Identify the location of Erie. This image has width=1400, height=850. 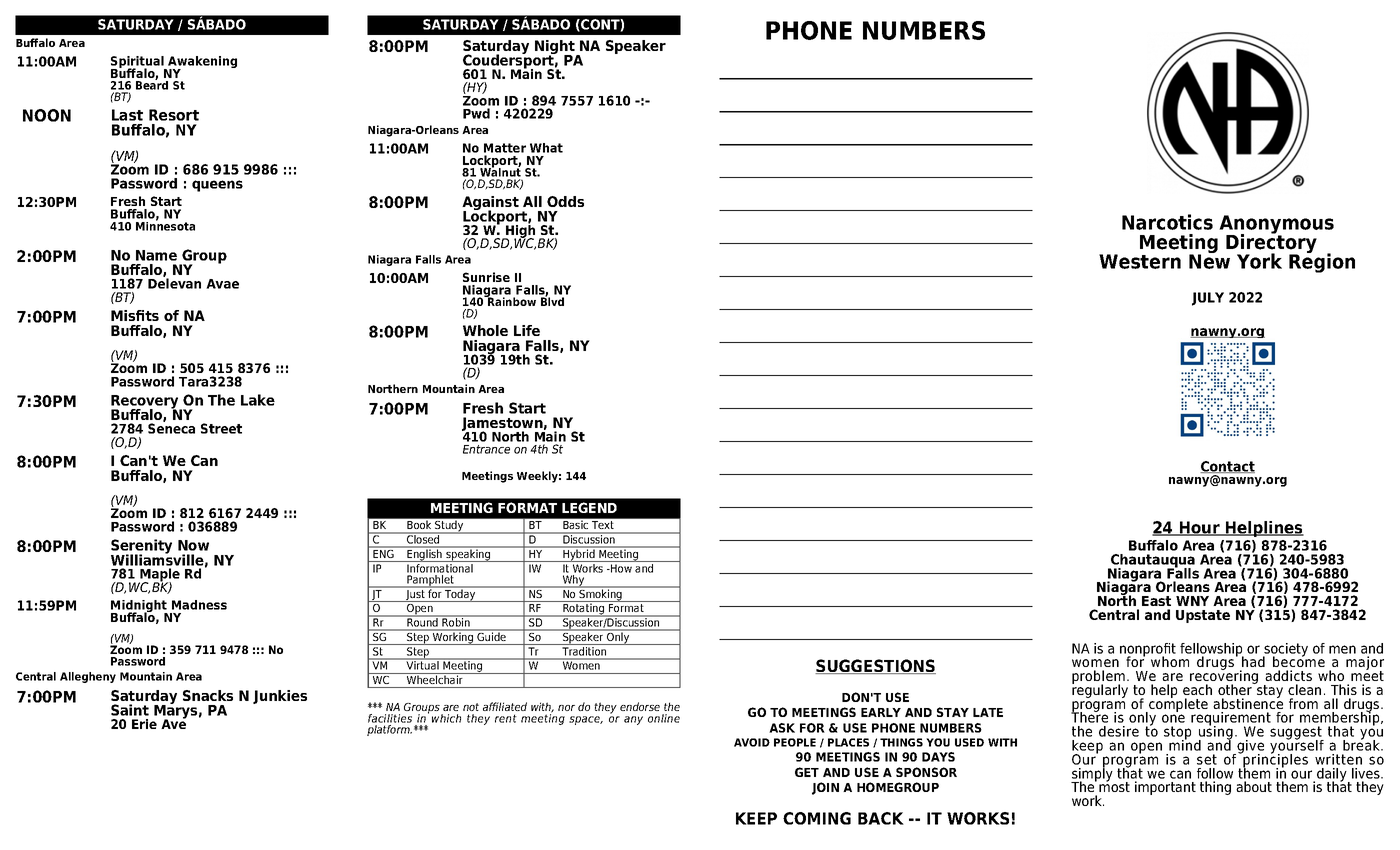
(144, 724).
